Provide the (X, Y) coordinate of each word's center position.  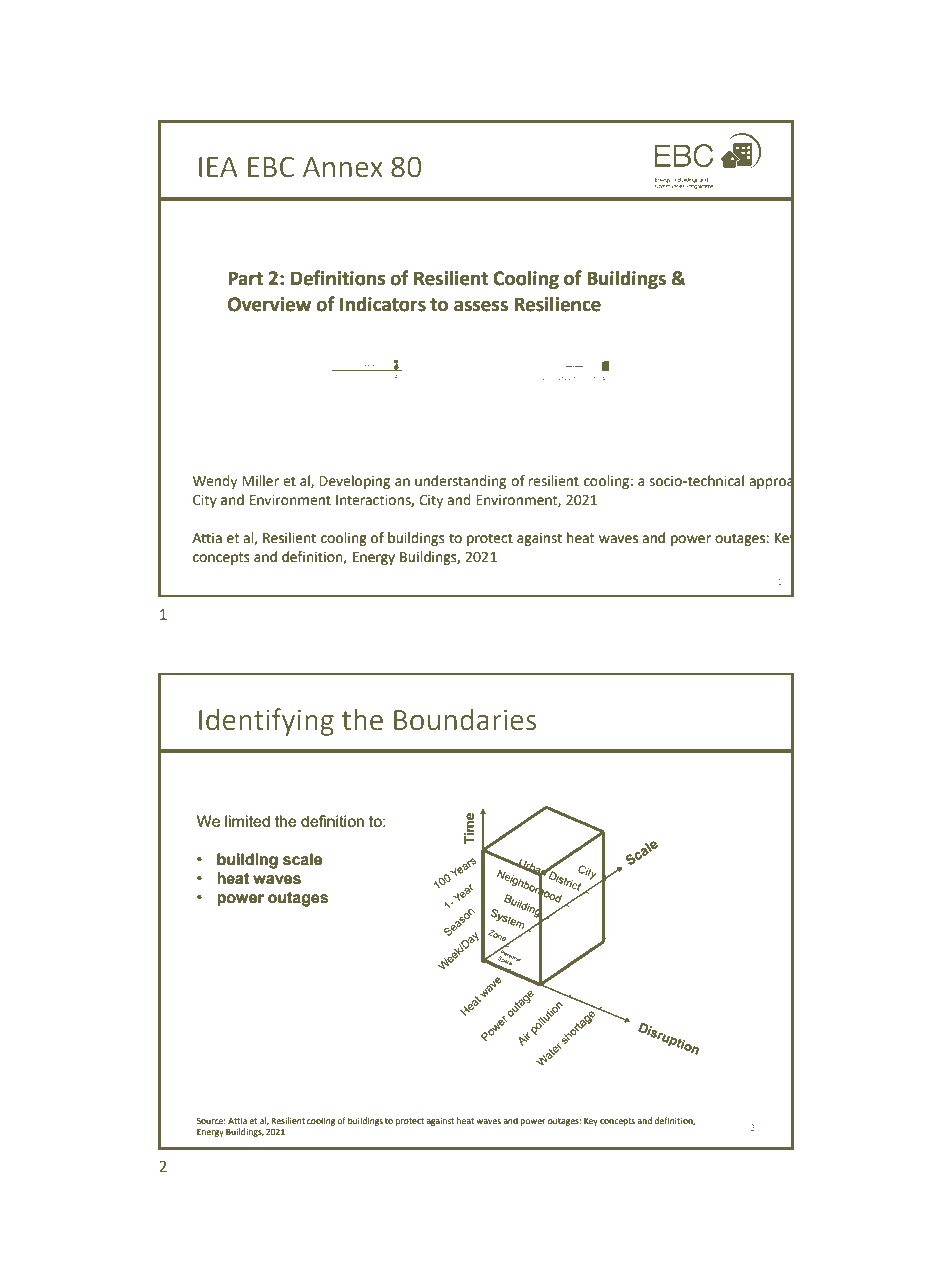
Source (211, 1121)
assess (481, 306)
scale (302, 859)
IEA (218, 167)
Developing (354, 482)
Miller (260, 481)
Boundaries (465, 720)
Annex (343, 167)
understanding (460, 482)
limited (247, 821)
